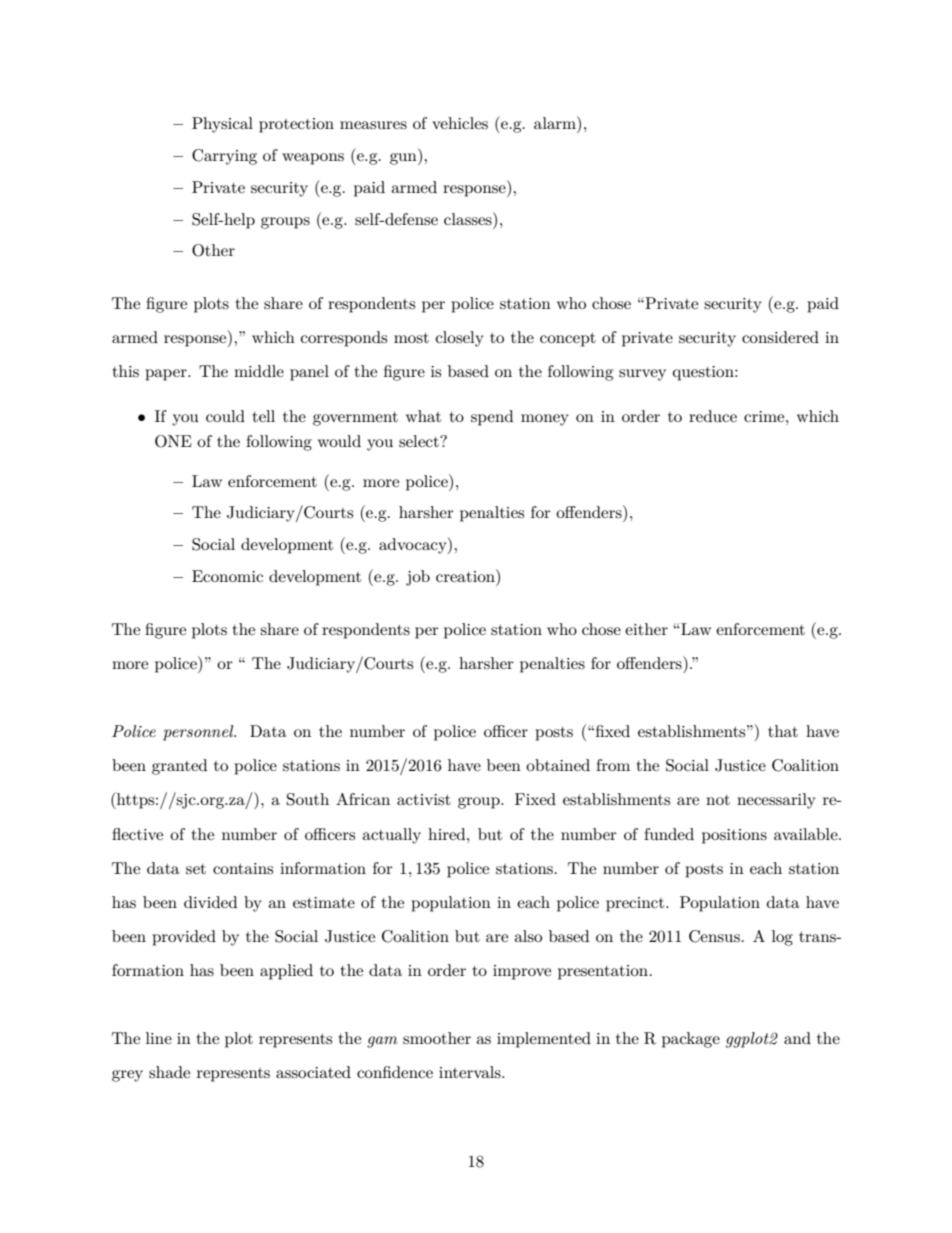  I want to click on alarm, so click(556, 122).
